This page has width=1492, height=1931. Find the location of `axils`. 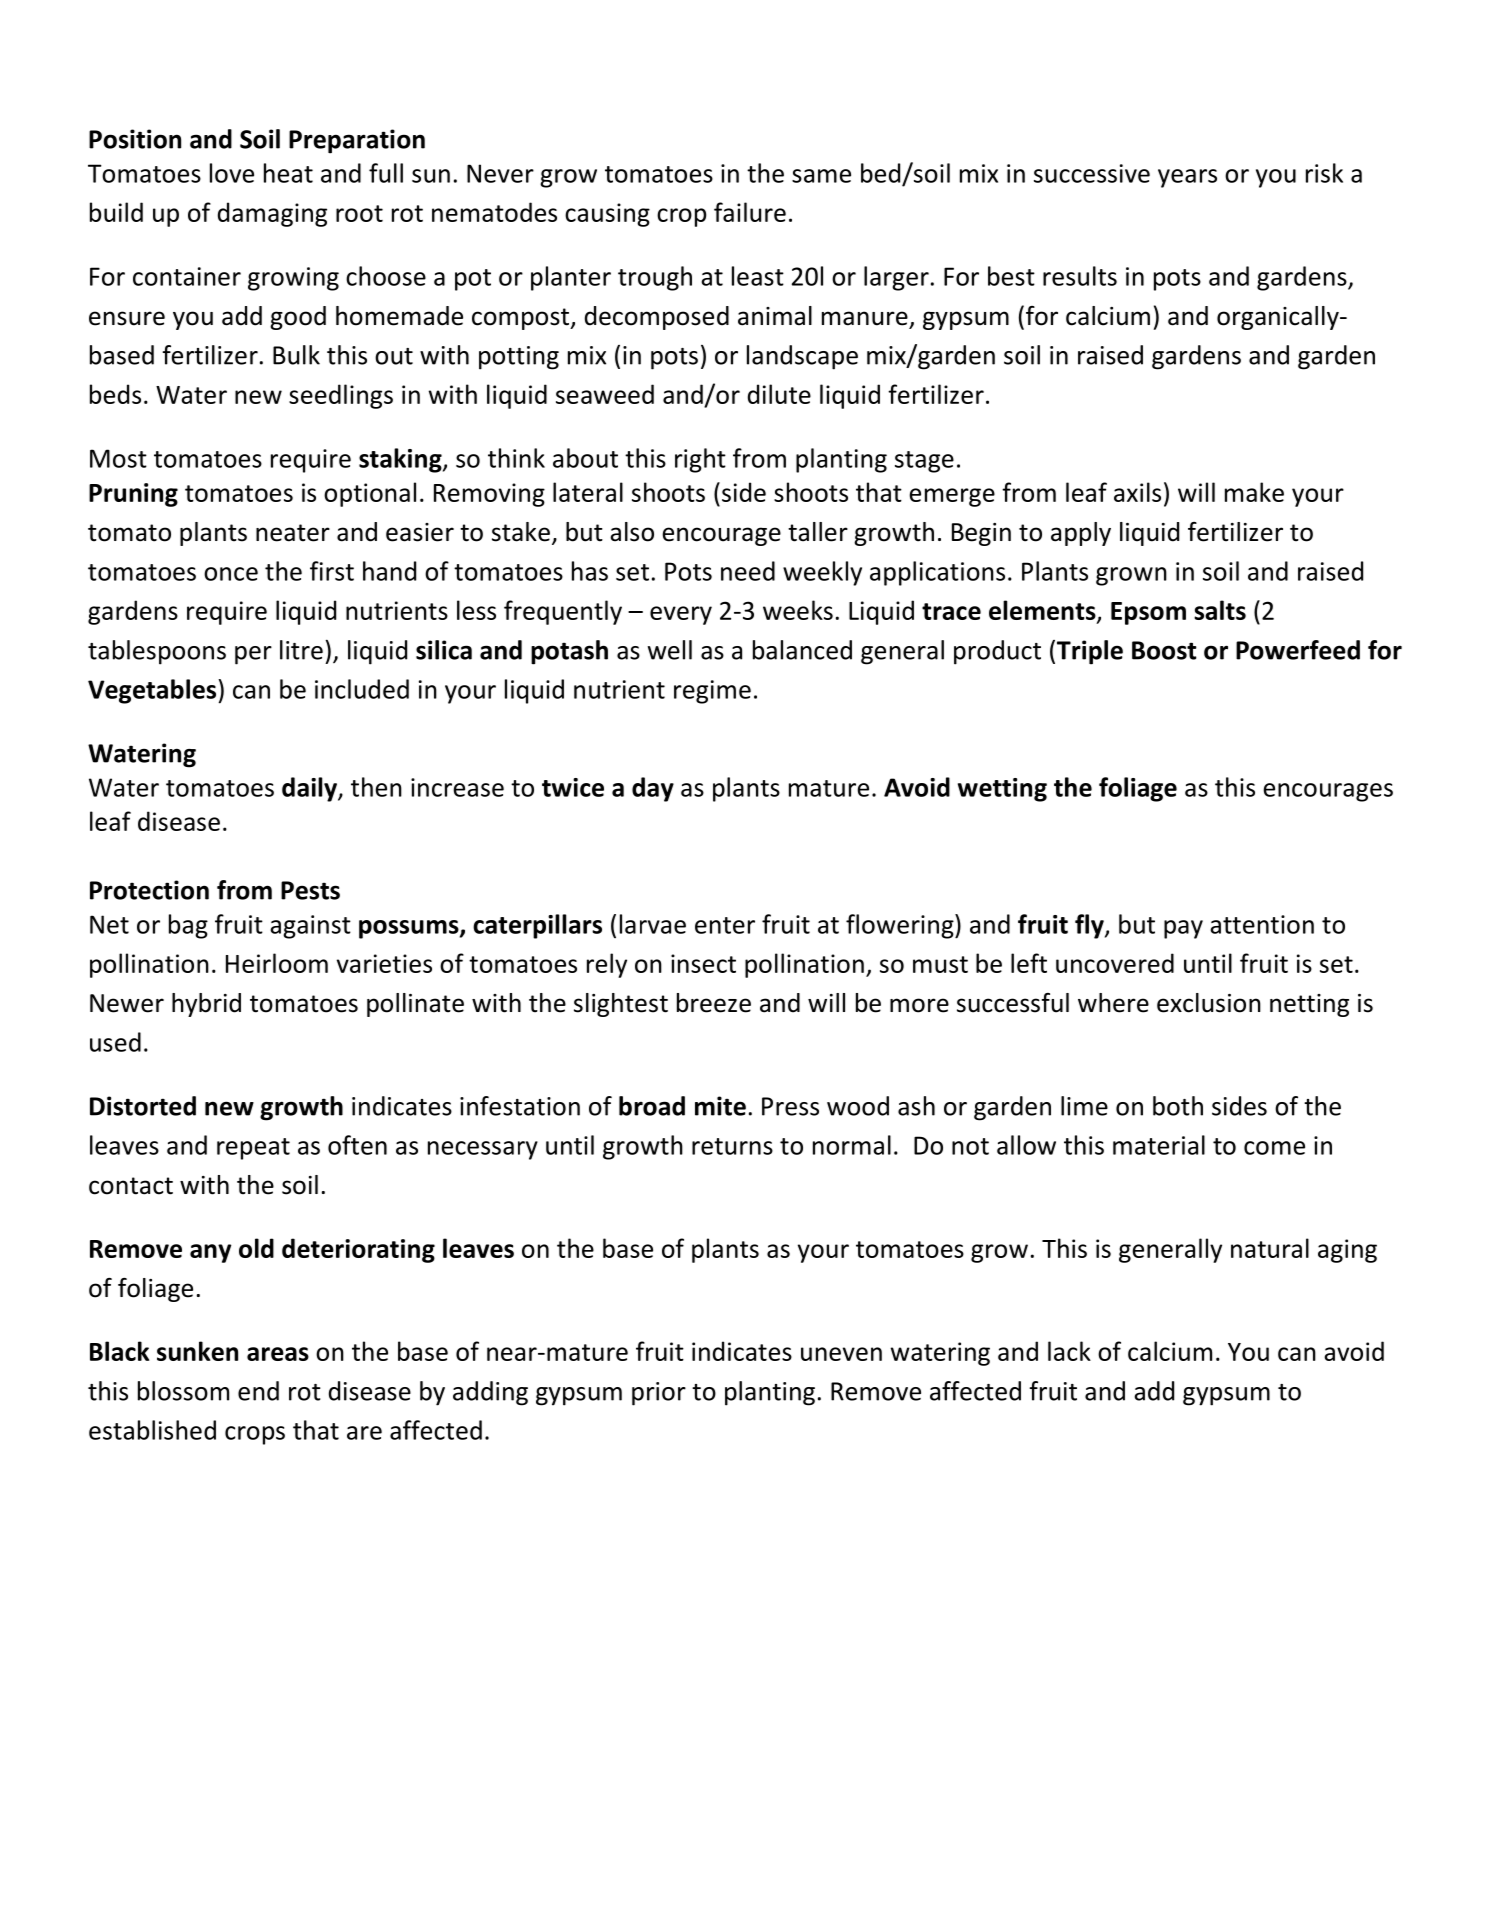

axils is located at coordinates (1137, 492).
